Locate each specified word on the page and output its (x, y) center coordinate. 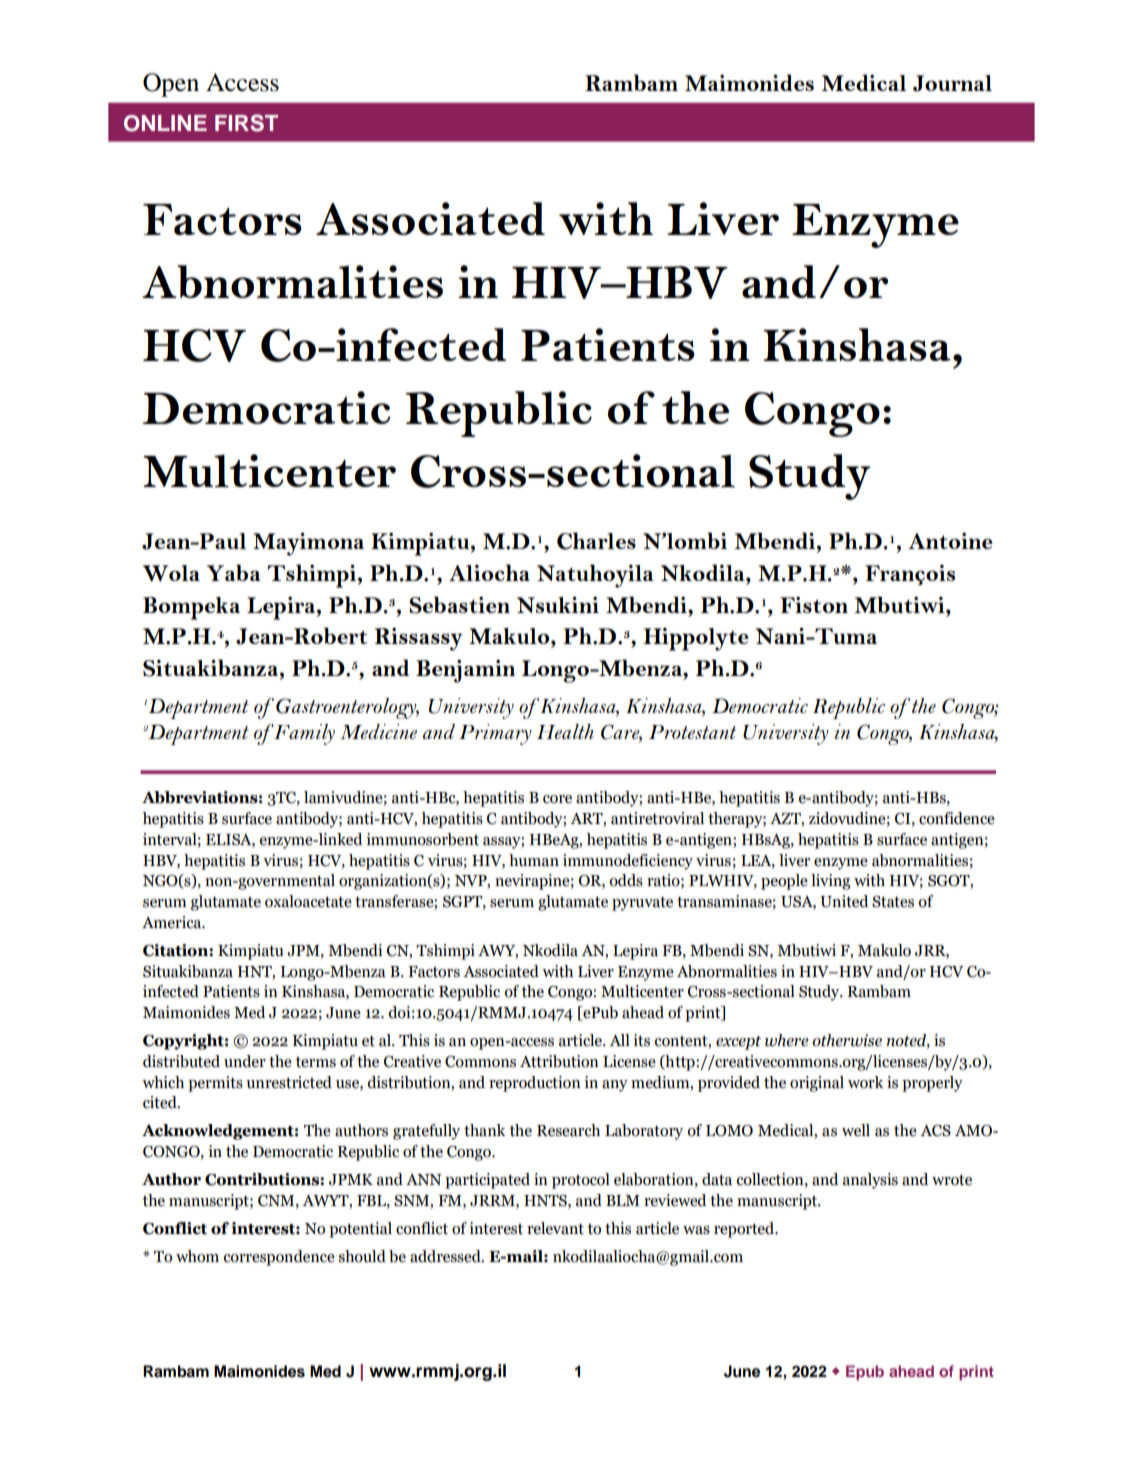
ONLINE (165, 123)
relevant (555, 1228)
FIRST (246, 123)
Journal (952, 83)
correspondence (279, 1258)
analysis (870, 1181)
